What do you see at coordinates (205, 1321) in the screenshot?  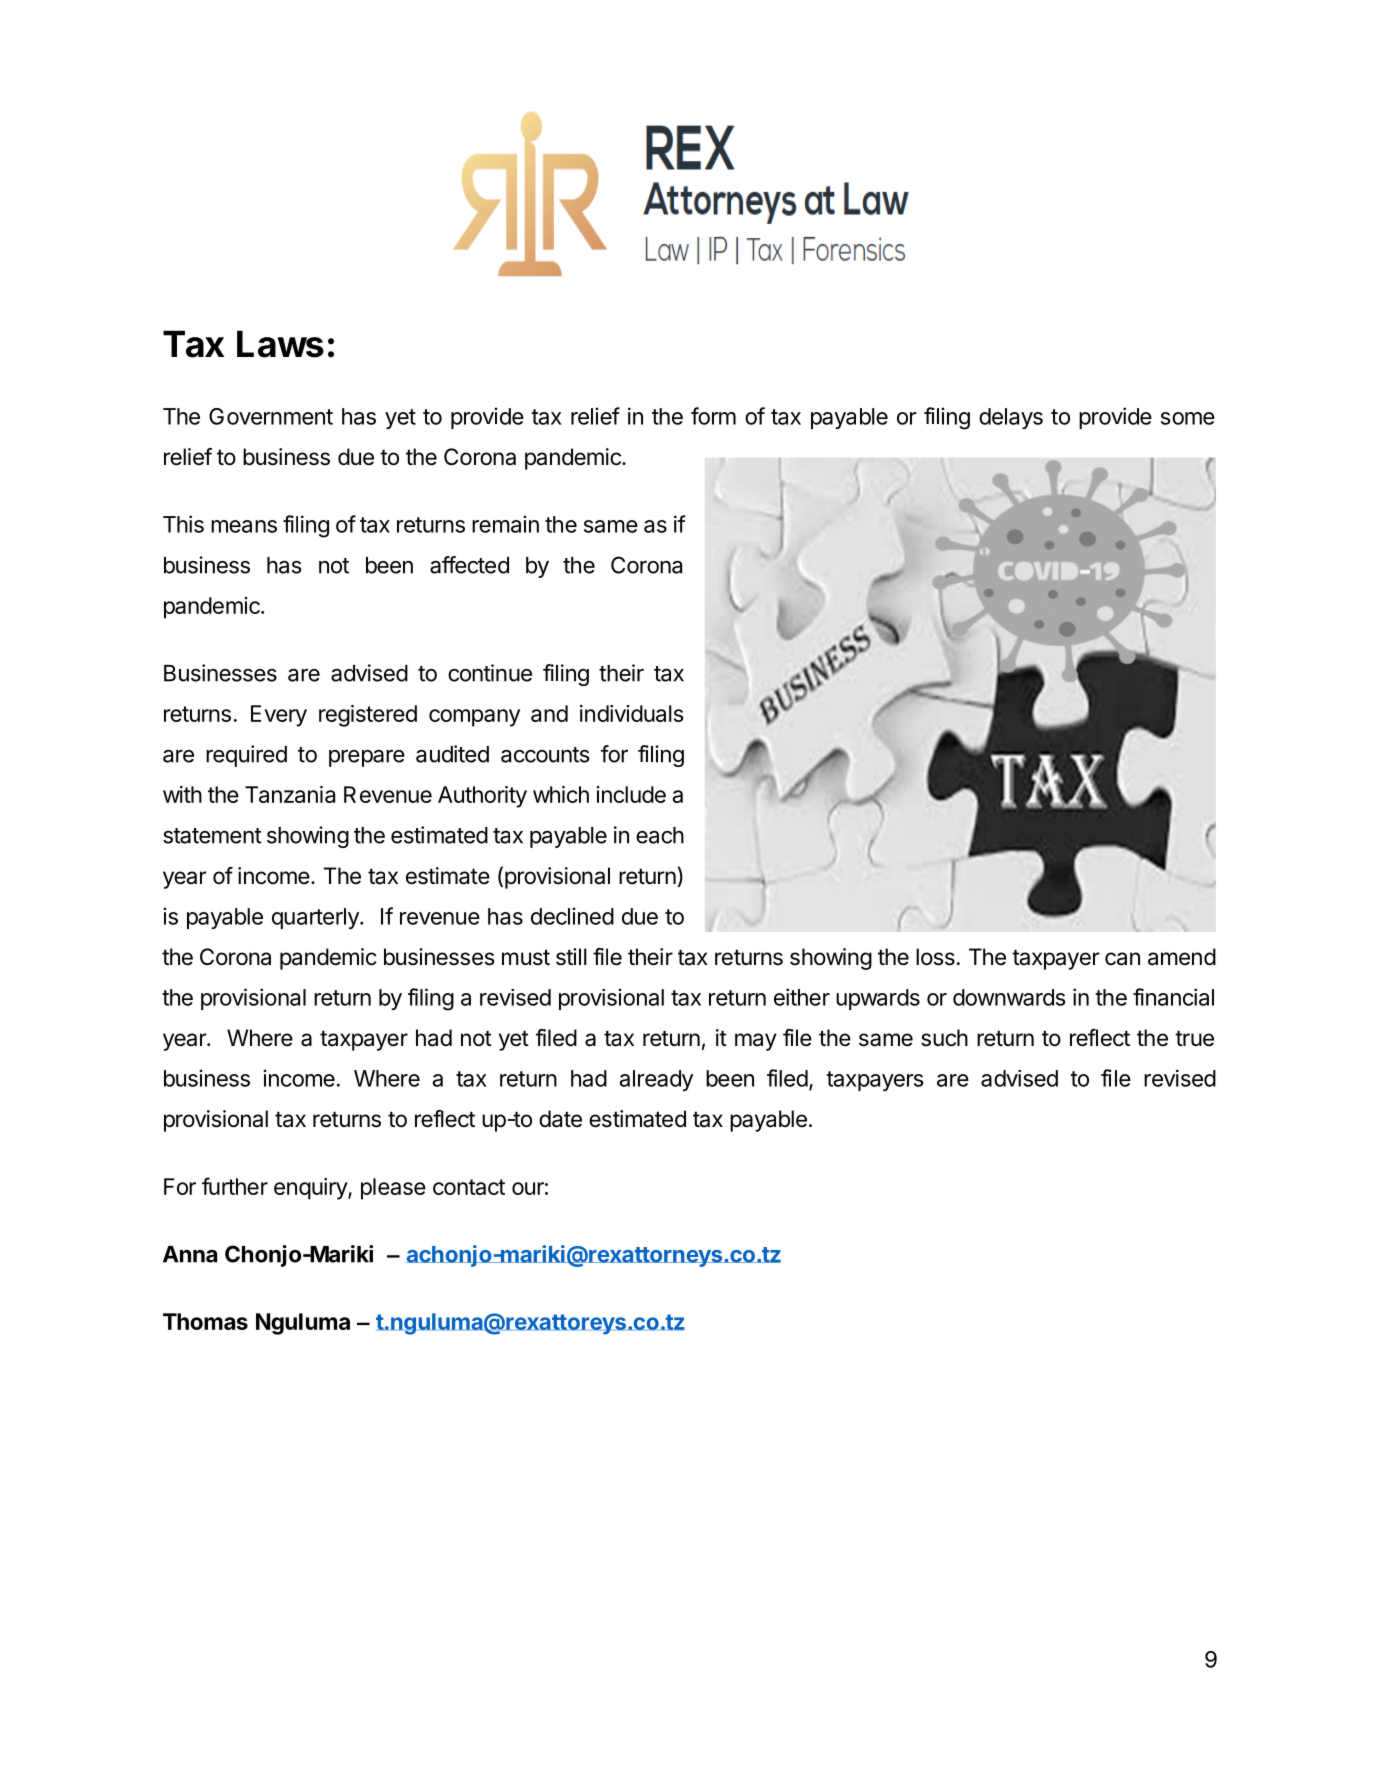 I see `Thomas` at bounding box center [205, 1321].
